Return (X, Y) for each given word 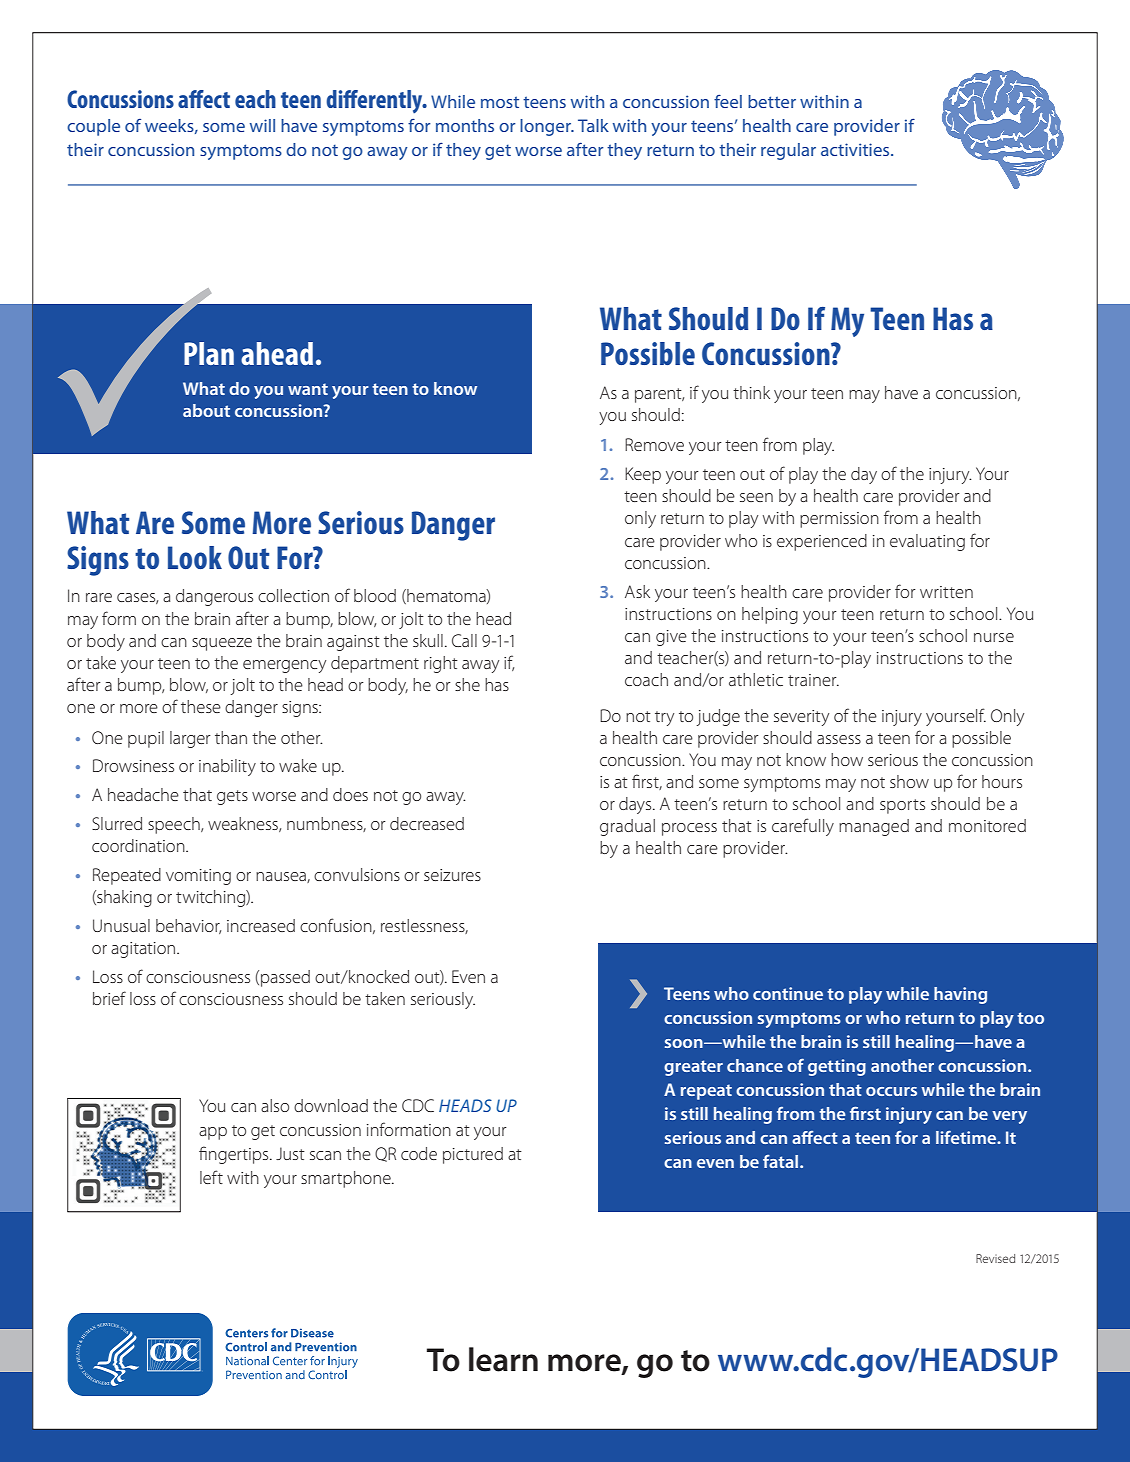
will (262, 125)
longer (546, 127)
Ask (637, 591)
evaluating (927, 542)
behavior (188, 926)
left (211, 1177)
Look (195, 557)
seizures (452, 875)
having (960, 995)
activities (856, 149)
